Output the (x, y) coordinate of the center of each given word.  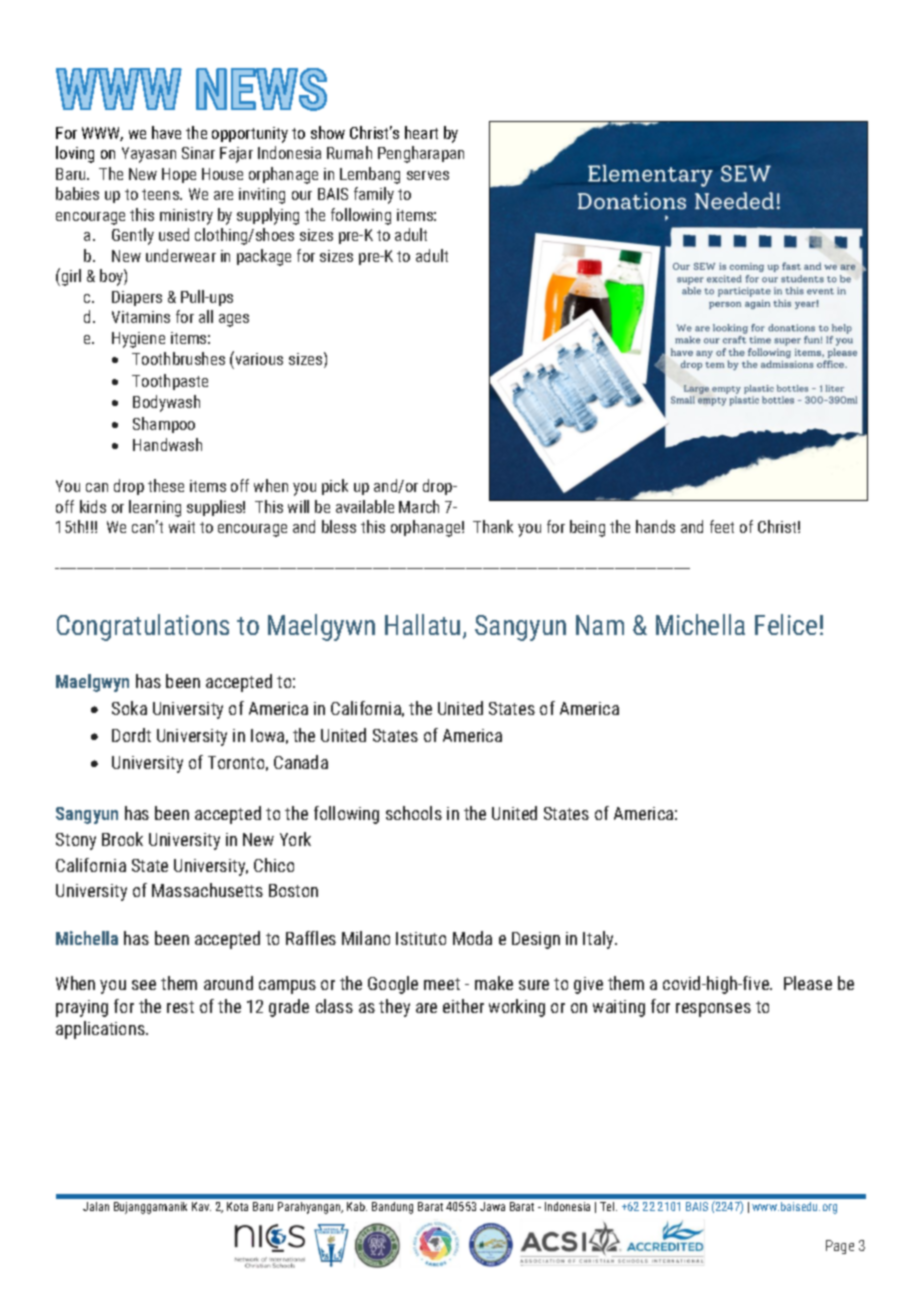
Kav (201, 1206)
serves (428, 175)
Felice (786, 624)
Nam (600, 625)
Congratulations (143, 627)
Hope (179, 175)
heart (421, 132)
